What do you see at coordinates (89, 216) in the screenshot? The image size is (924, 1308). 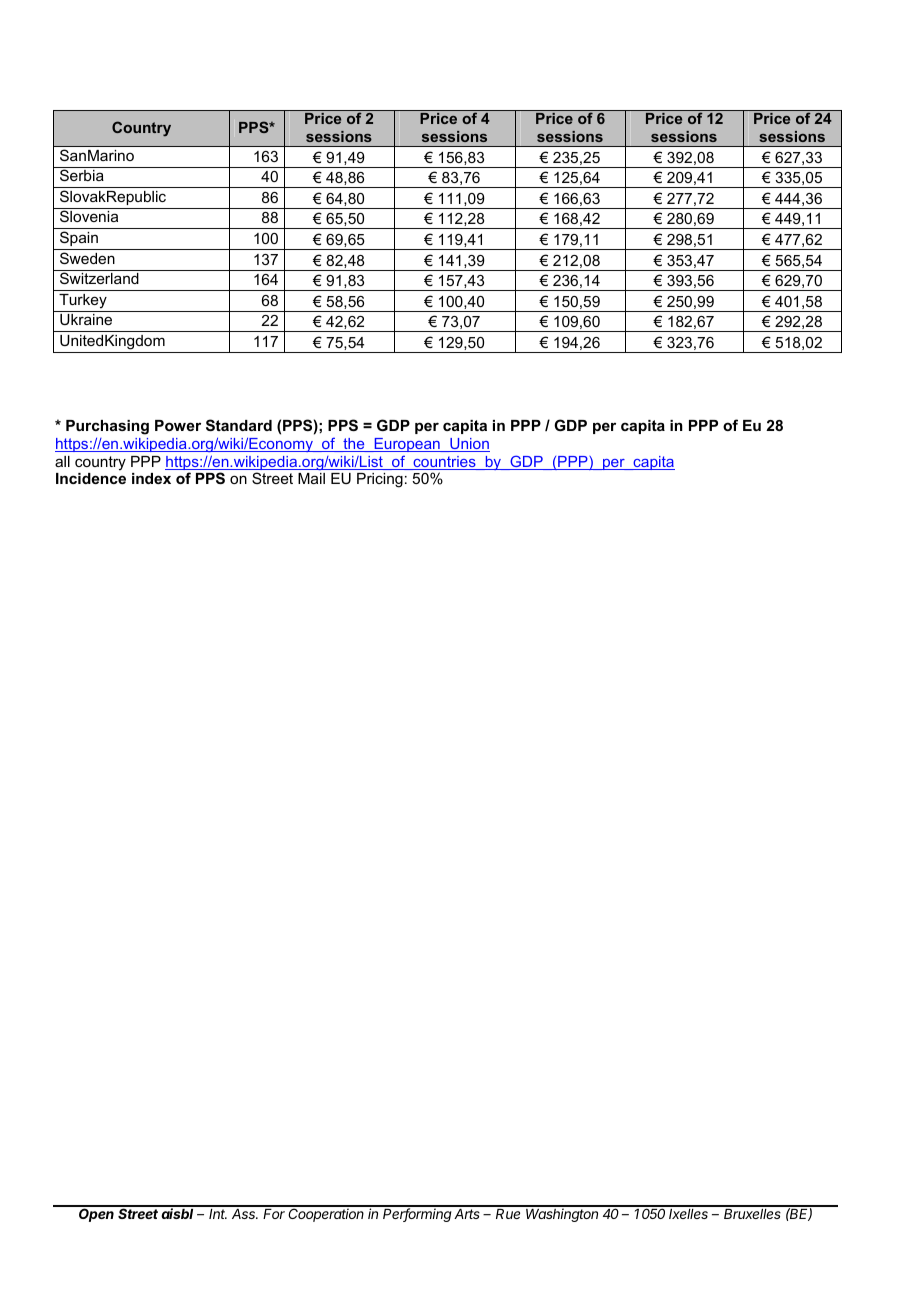 I see `Slovenia` at bounding box center [89, 216].
